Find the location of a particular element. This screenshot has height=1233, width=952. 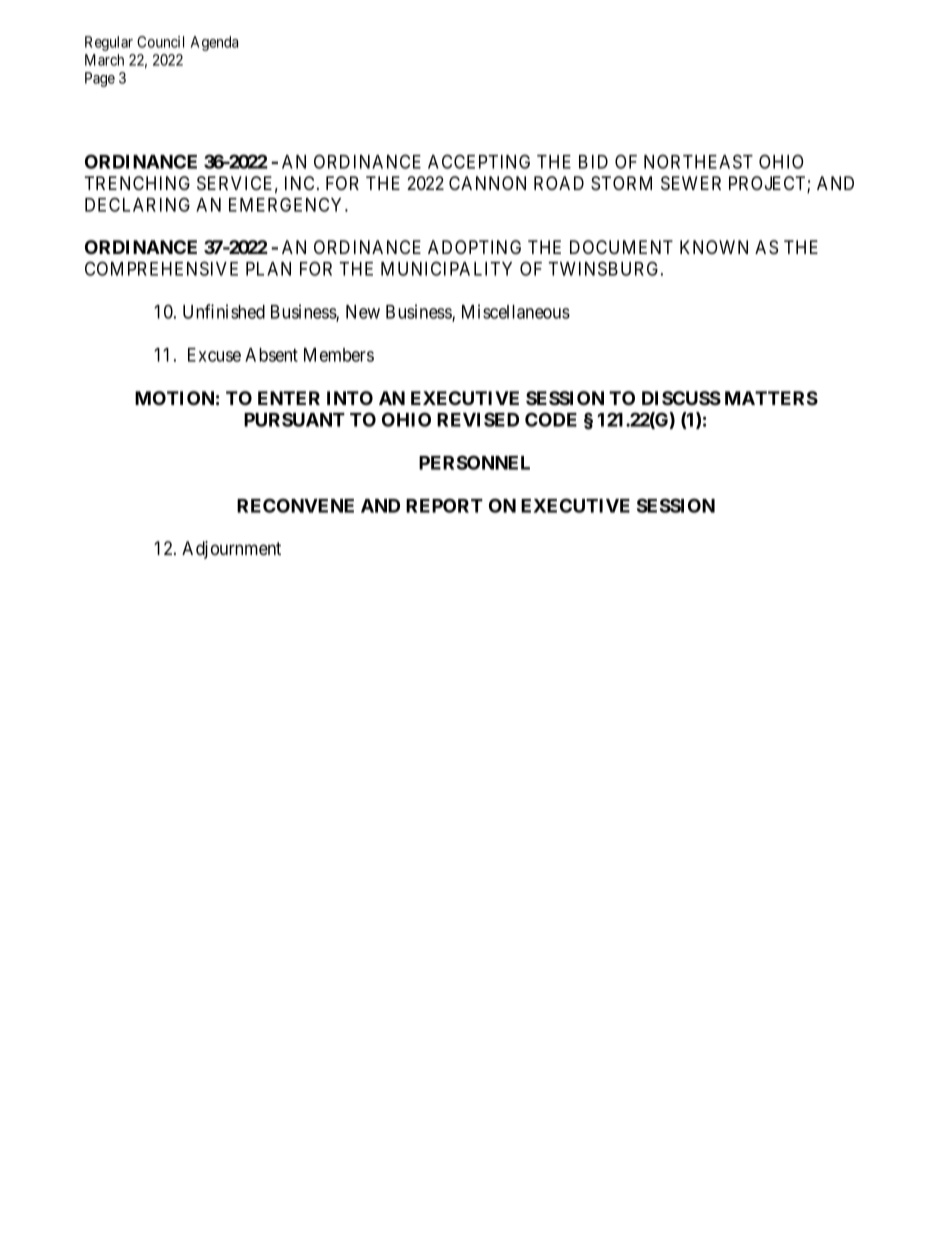

DISCUSS is located at coordinates (681, 398).
